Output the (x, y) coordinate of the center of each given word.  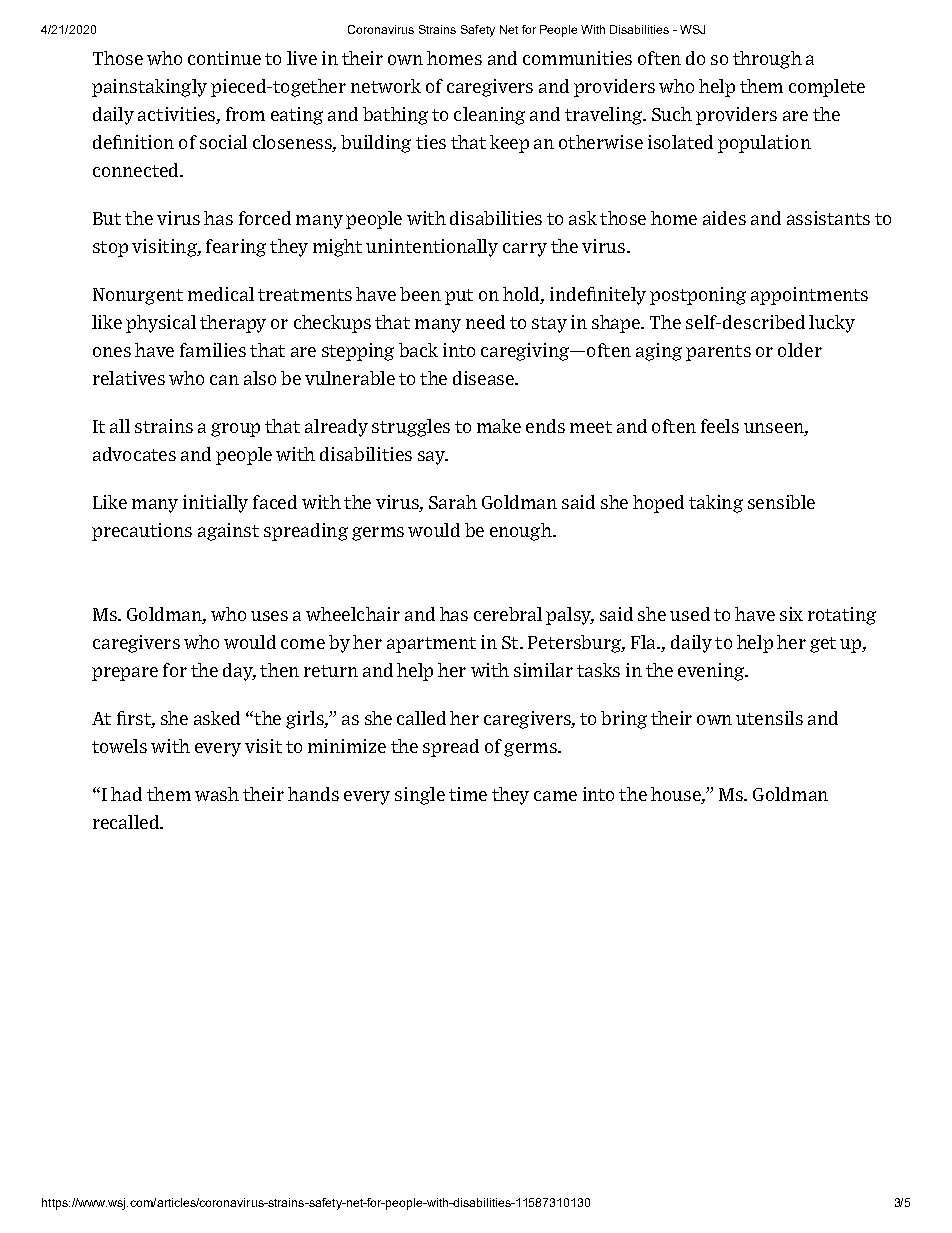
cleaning (489, 116)
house (677, 794)
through (767, 60)
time (468, 794)
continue (224, 58)
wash (217, 794)
